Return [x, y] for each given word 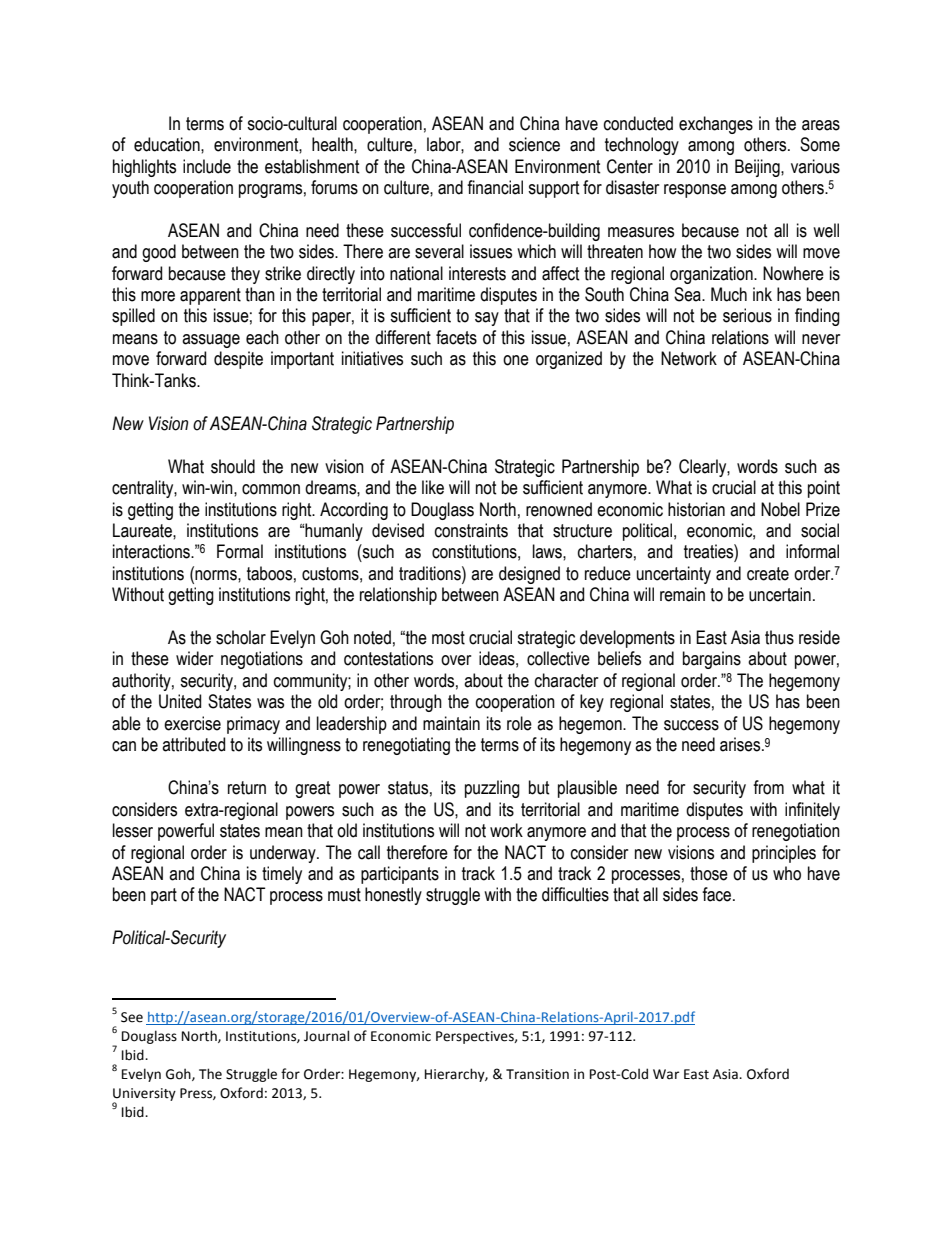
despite [238, 360]
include [207, 166]
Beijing [758, 168]
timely [282, 875]
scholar [241, 637]
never [821, 339]
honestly [393, 896]
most [448, 638]
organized [569, 360]
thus [779, 637]
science [534, 144]
